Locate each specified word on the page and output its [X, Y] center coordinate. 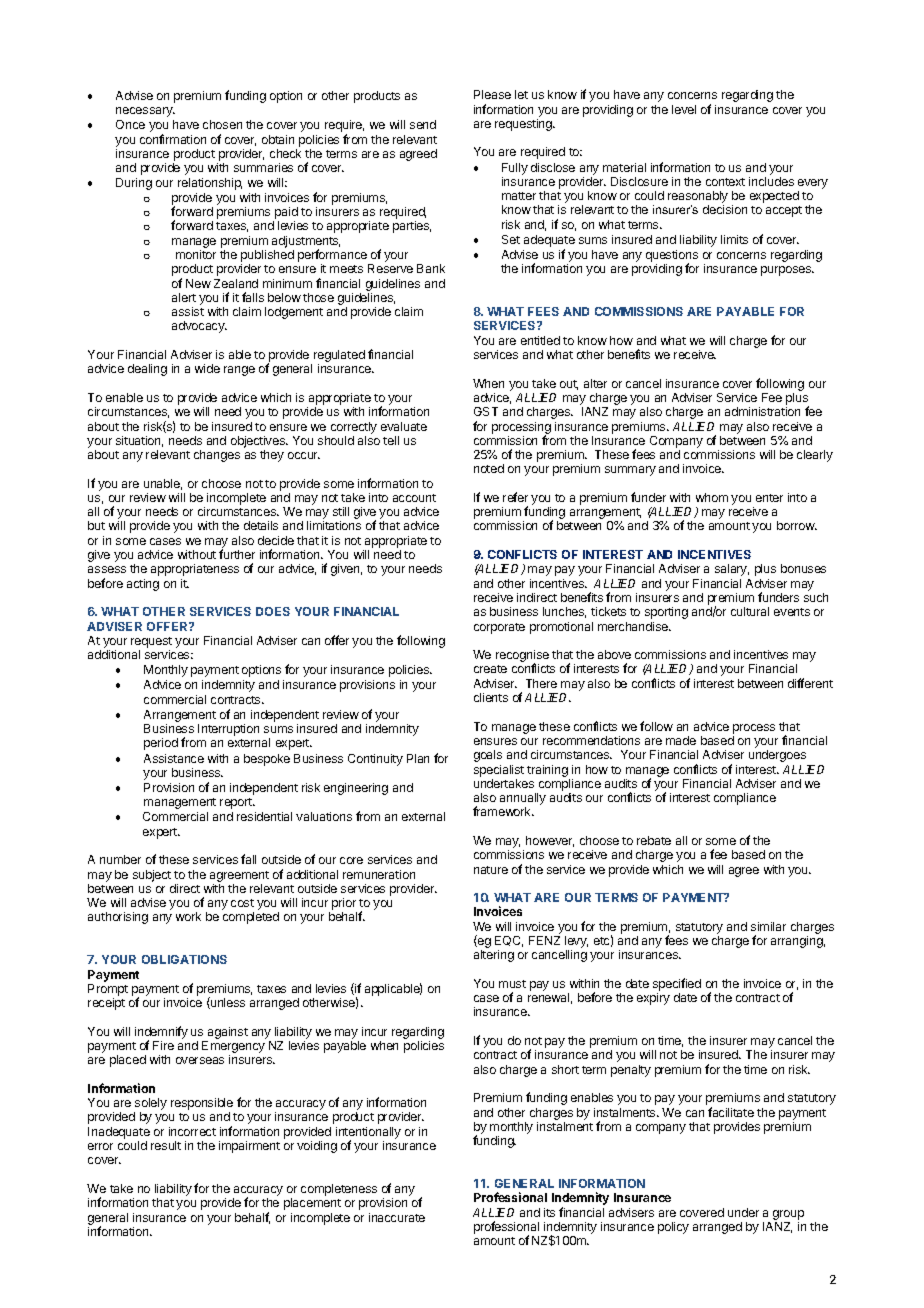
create [490, 669]
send [423, 124]
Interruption [228, 730]
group [788, 1215]
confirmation [173, 139]
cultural [750, 611]
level [684, 109]
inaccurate [397, 1217]
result [166, 1145]
